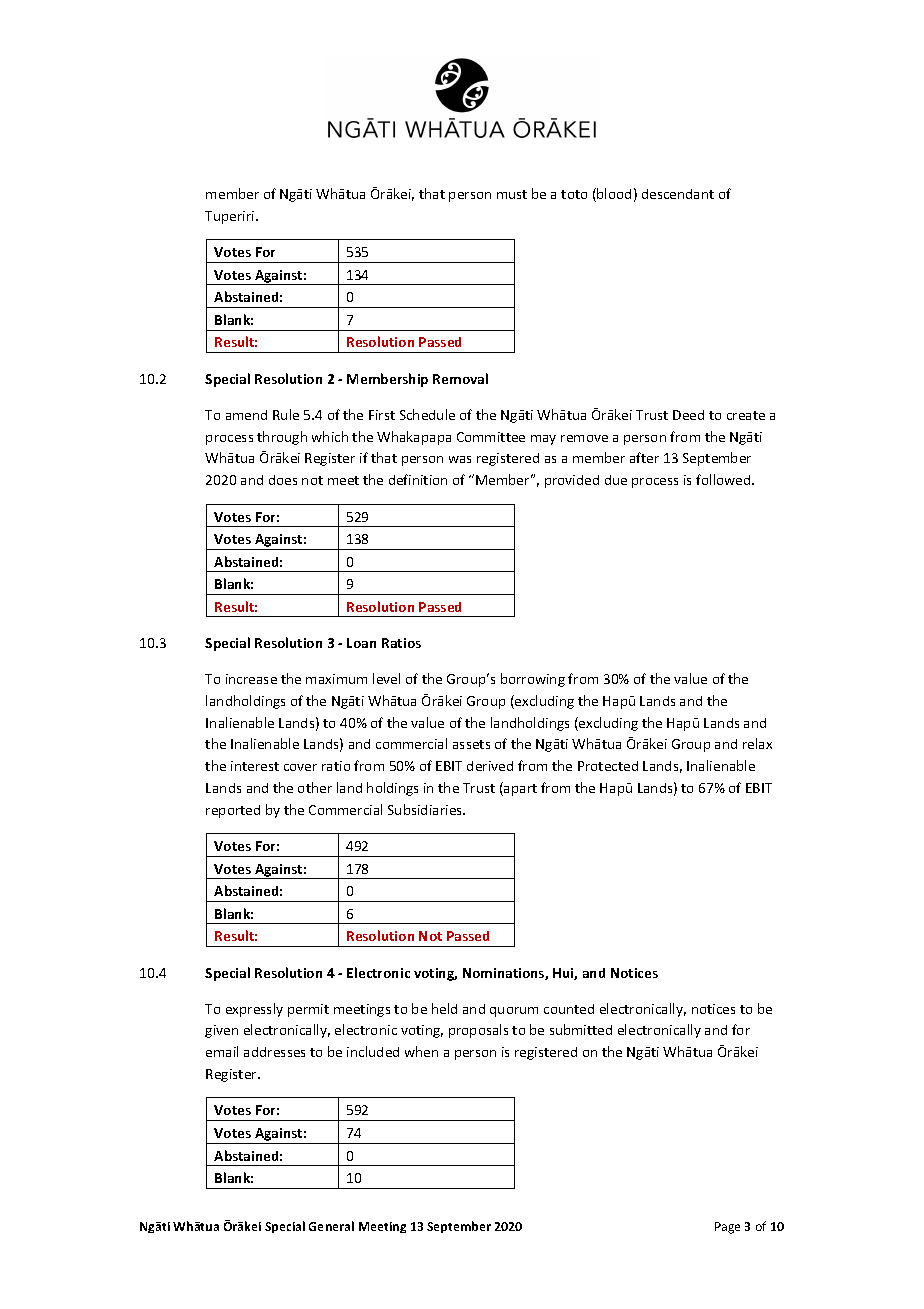 This document has height=1309, width=924. What do you see at coordinates (308, 1010) in the document?
I see `permit` at bounding box center [308, 1010].
